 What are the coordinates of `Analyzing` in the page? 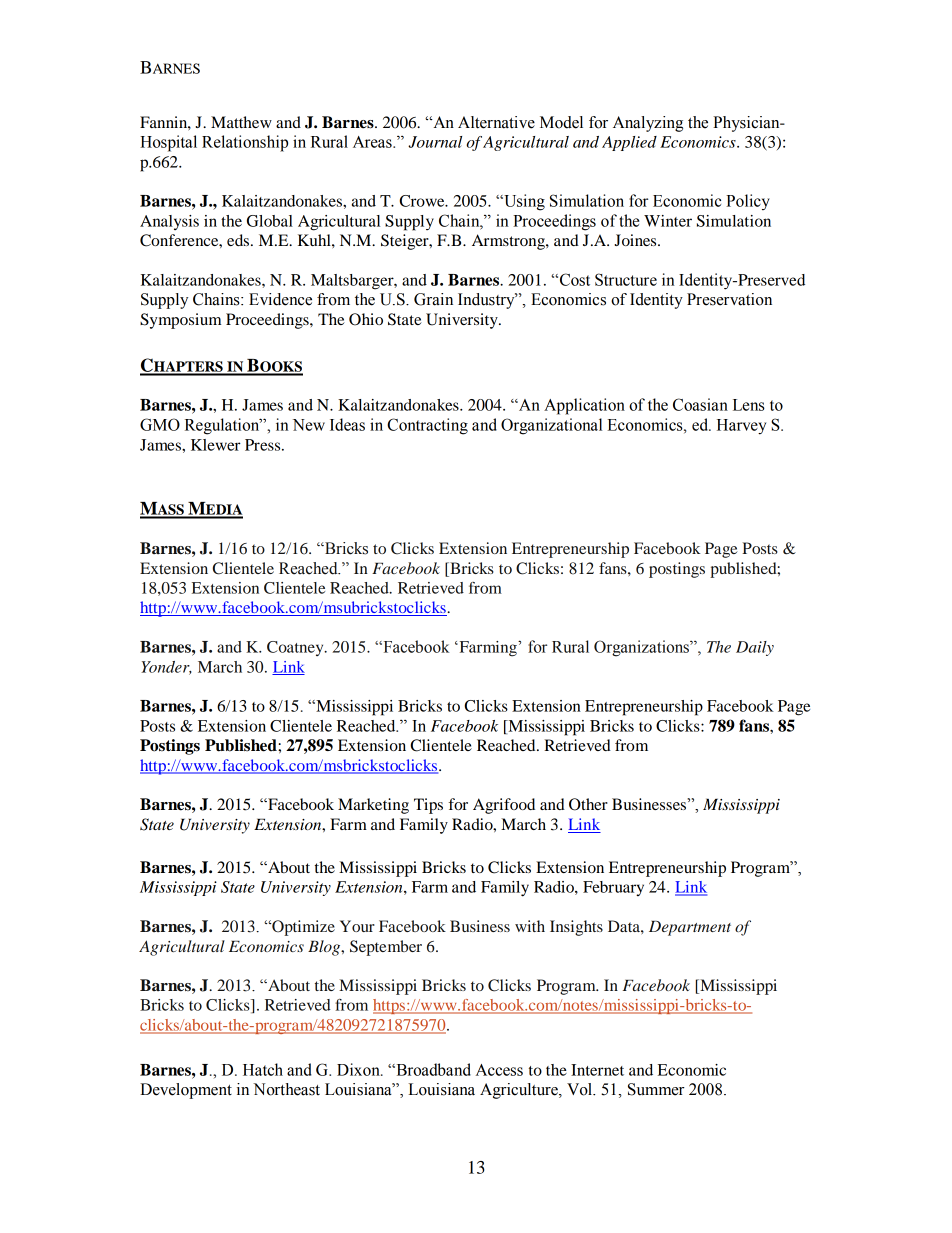 It's located at (648, 124).
